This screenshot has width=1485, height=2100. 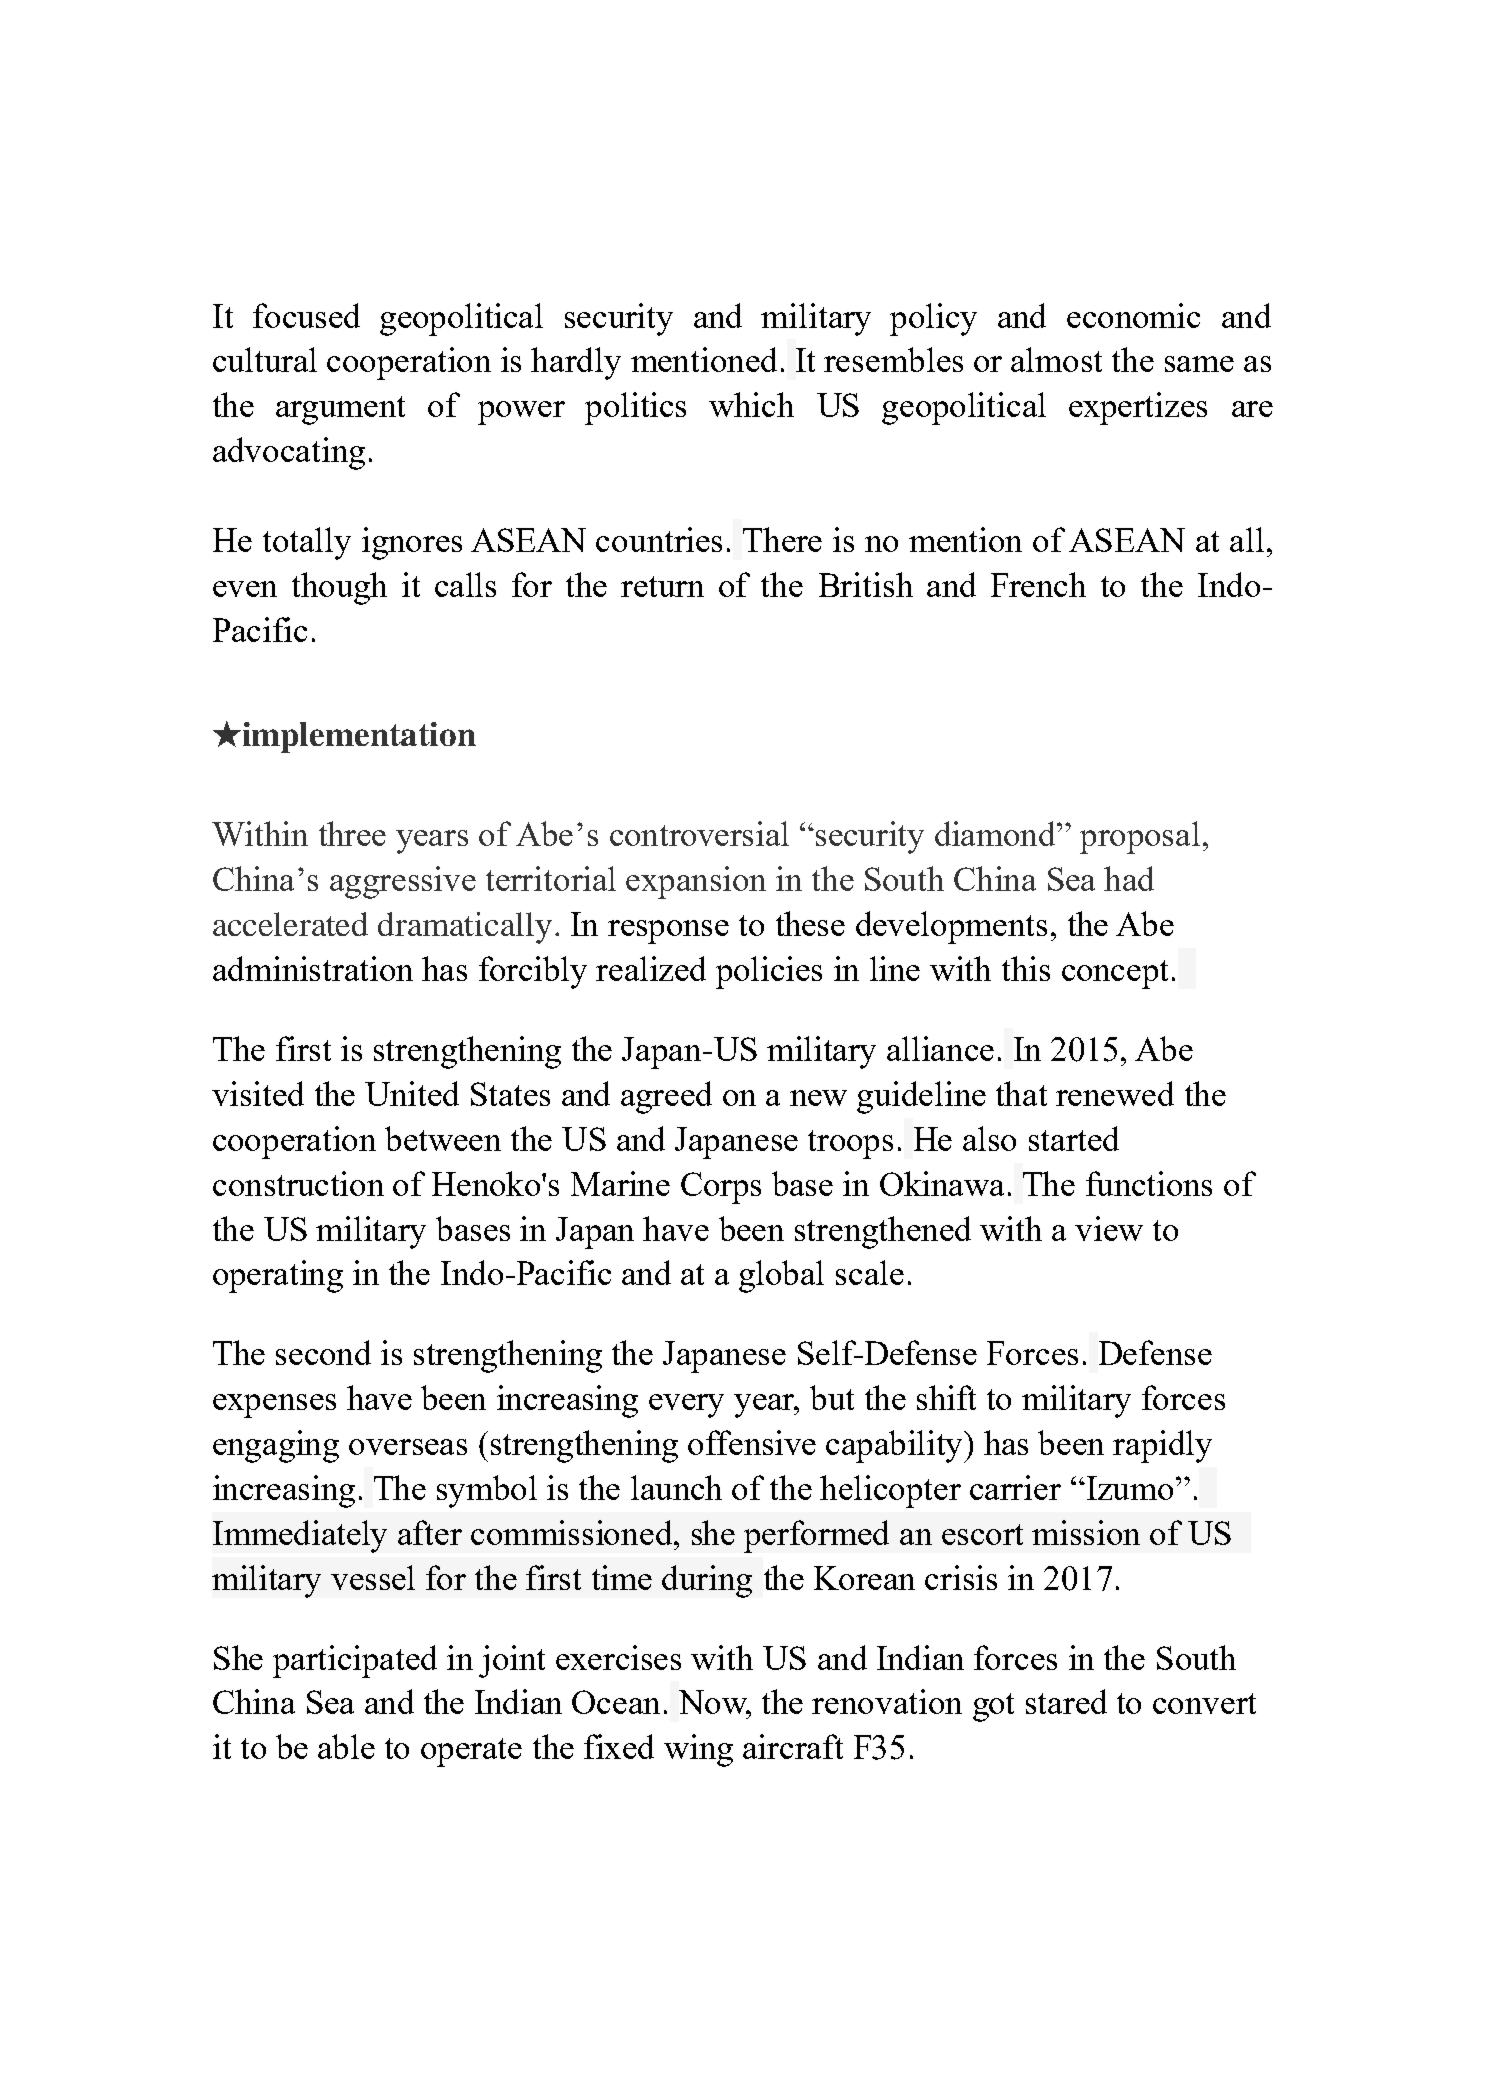 I want to click on rapidly, so click(x=1162, y=1446).
